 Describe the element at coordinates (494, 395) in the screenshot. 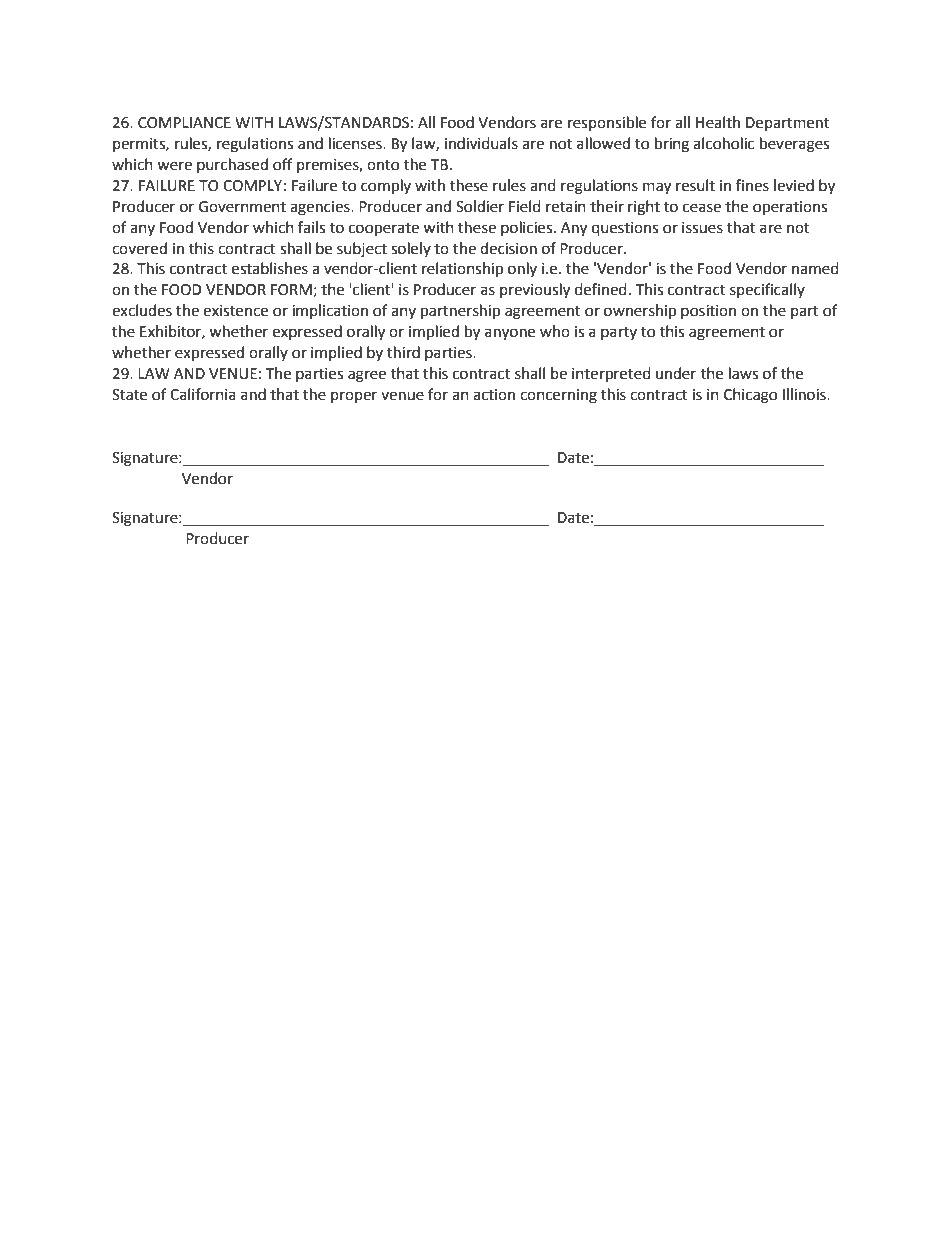

I see `action` at that location.
